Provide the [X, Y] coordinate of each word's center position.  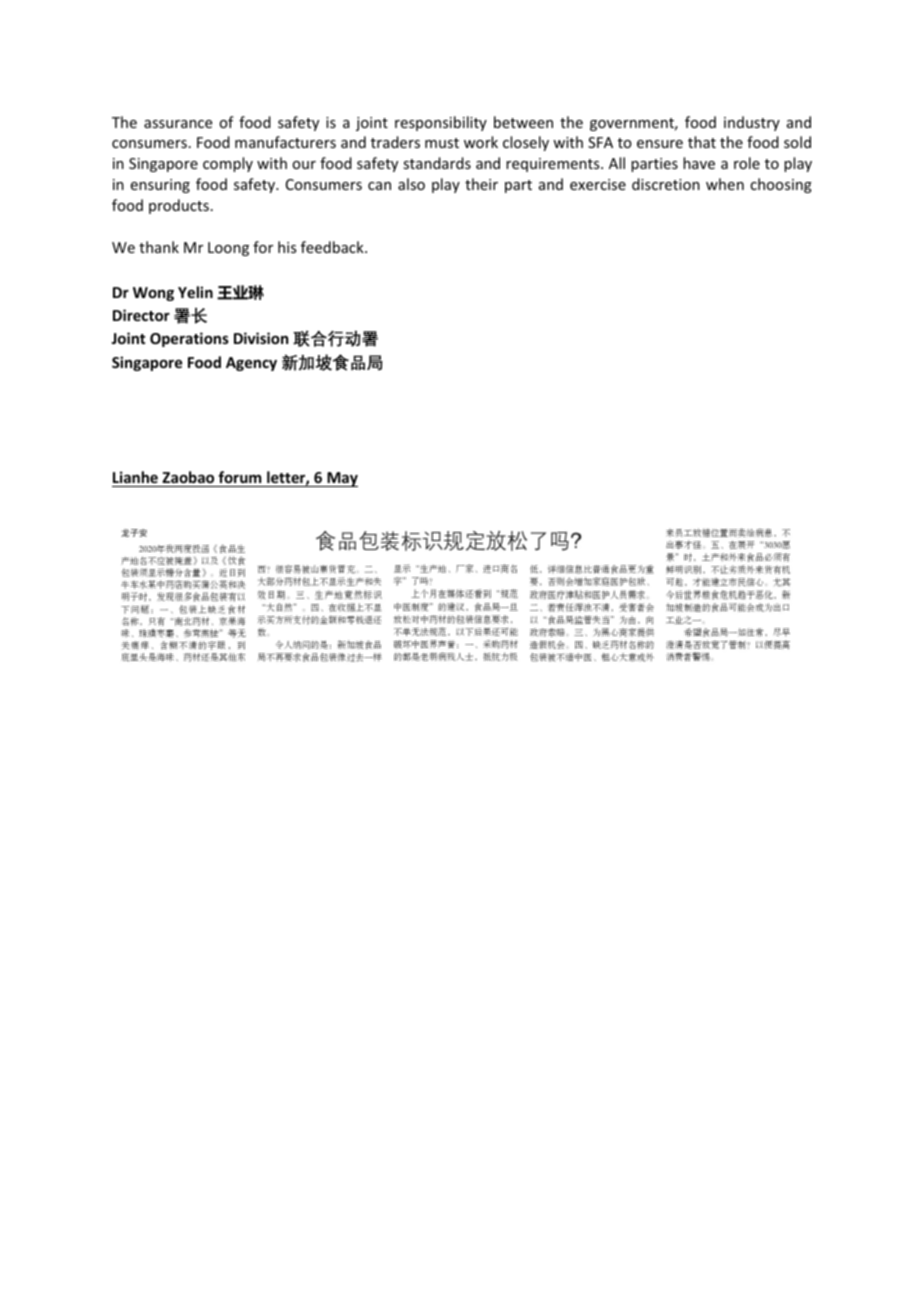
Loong [228, 249]
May [341, 479]
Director [141, 315]
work [481, 142]
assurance [178, 124]
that [702, 142]
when [725, 184]
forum [239, 477]
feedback [333, 247]
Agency [251, 364]
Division [261, 338]
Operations [189, 339]
